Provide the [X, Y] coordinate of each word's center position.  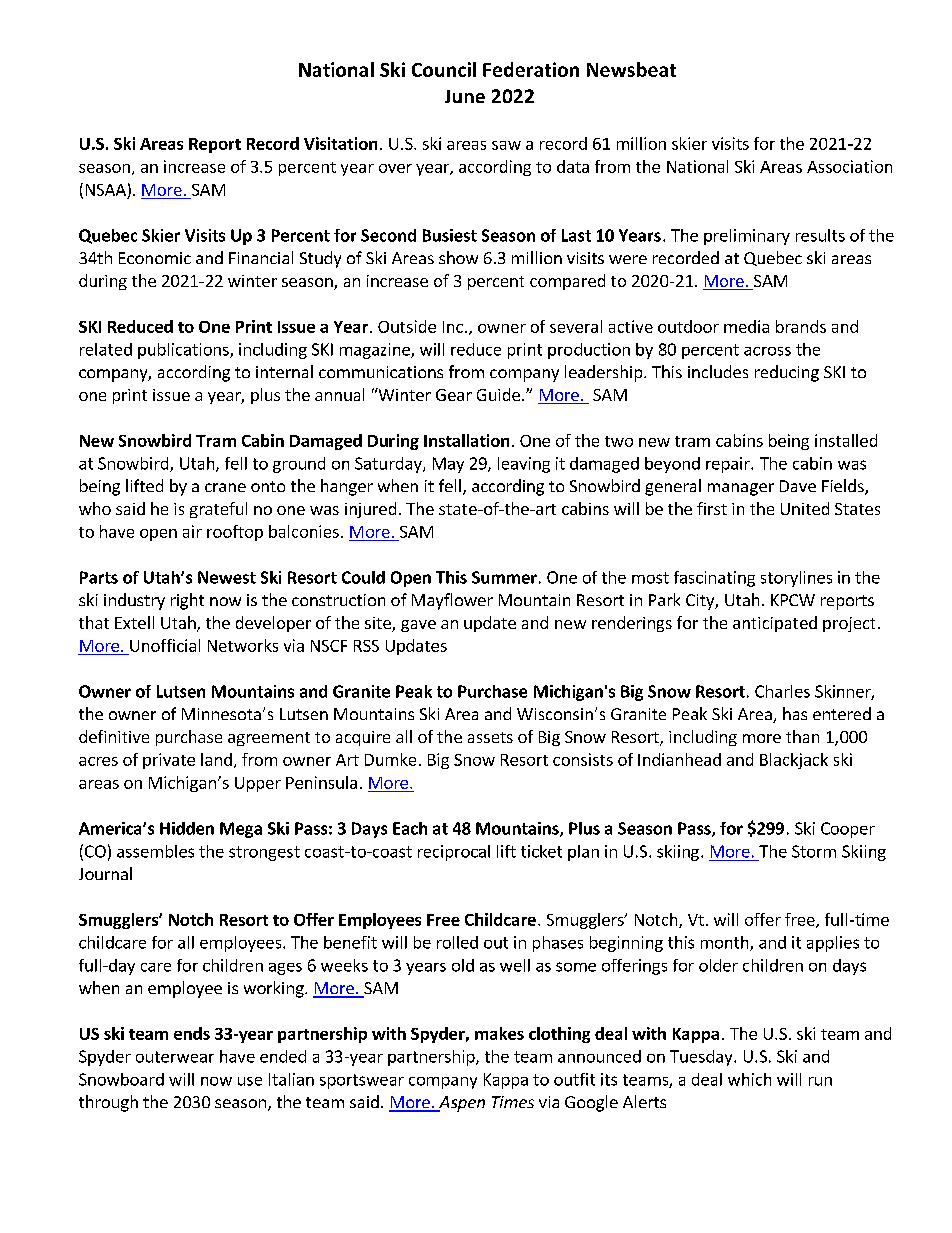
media [746, 326]
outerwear [175, 1057]
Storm [814, 851]
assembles [155, 851]
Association [849, 166]
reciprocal [454, 853]
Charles [782, 691]
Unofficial [165, 645]
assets [490, 737]
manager [741, 489]
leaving [524, 465]
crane [225, 487]
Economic [155, 258]
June [465, 96]
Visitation [340, 143]
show [458, 257]
